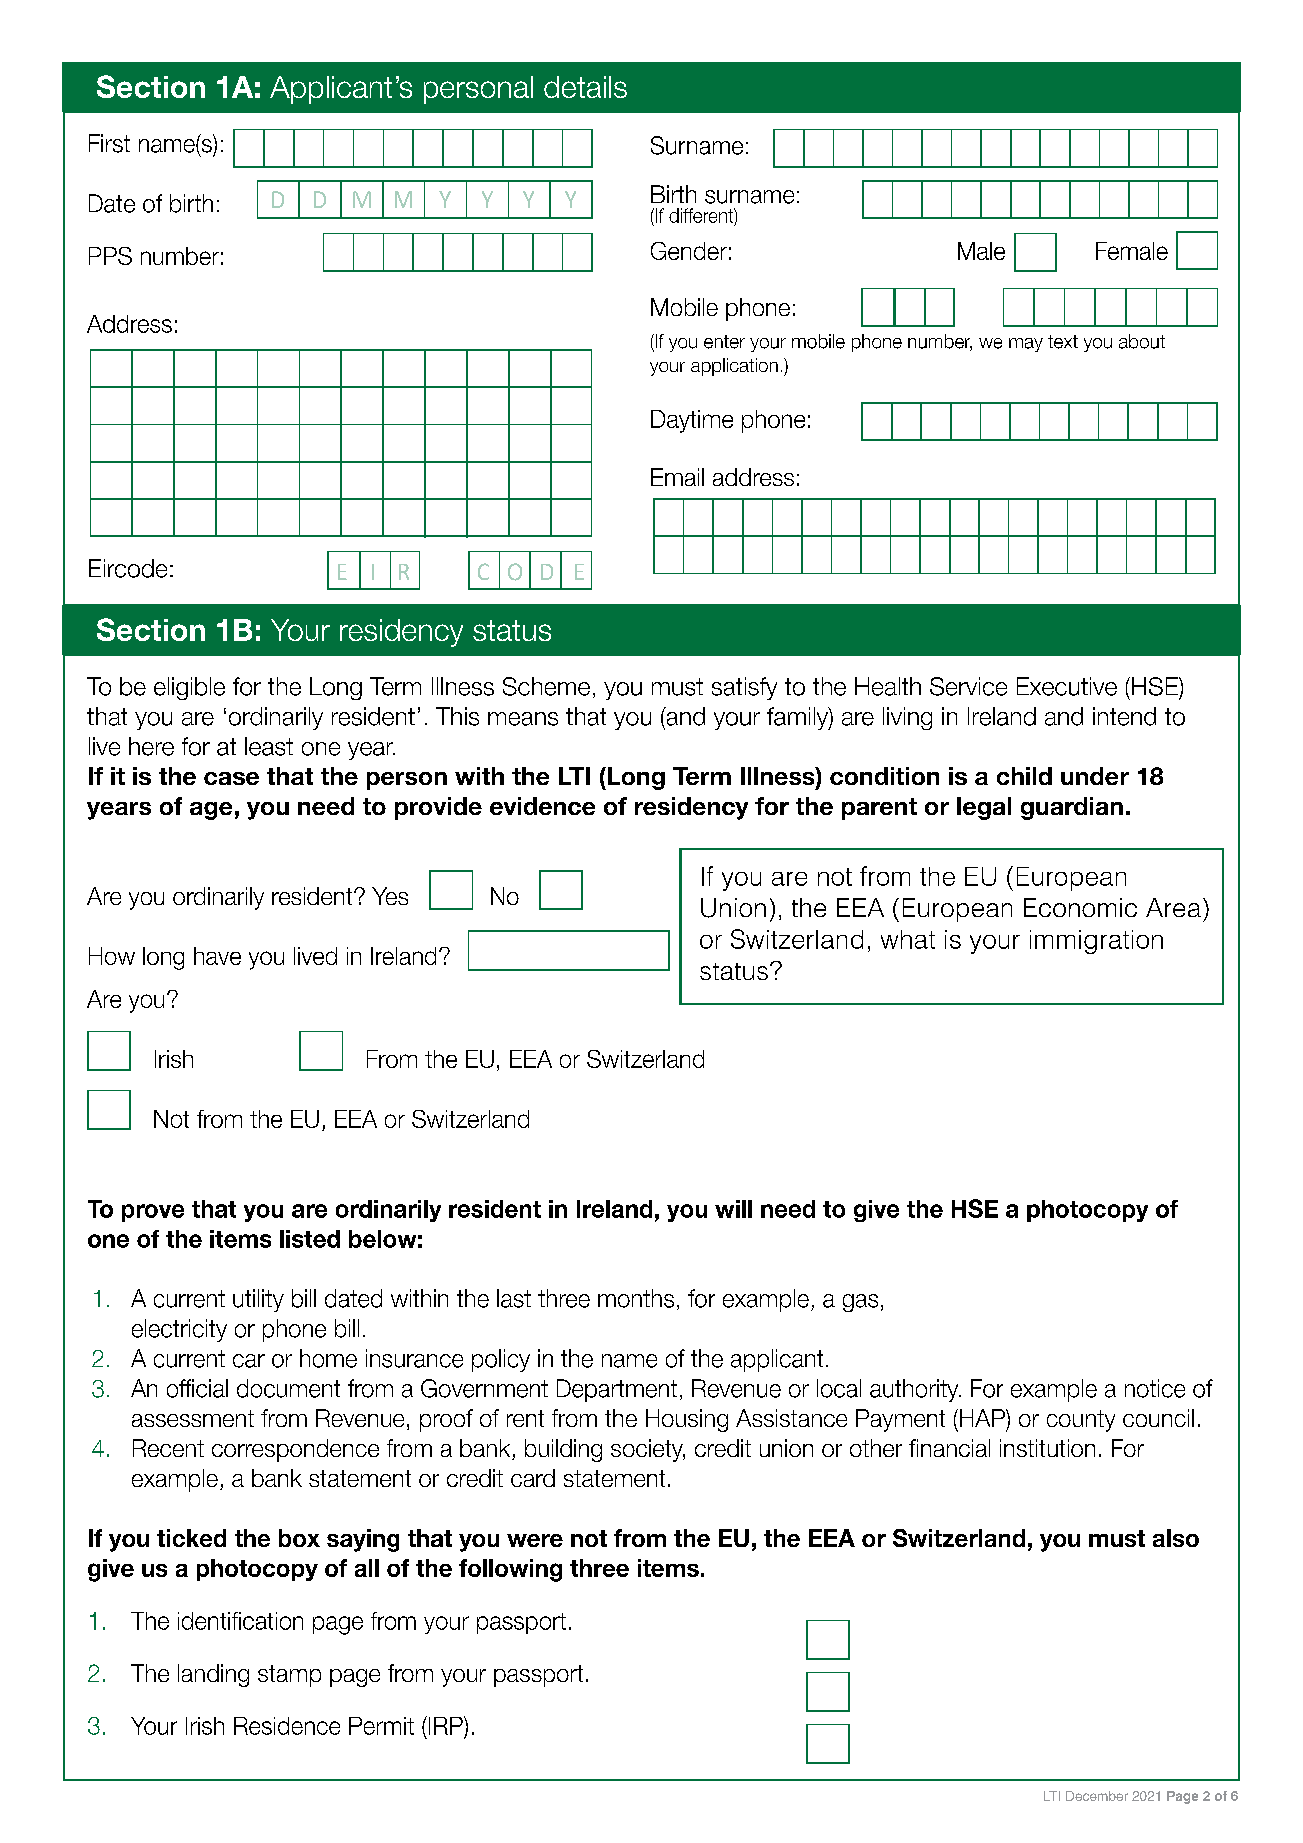 The height and width of the screenshot is (1843, 1303). Describe the element at coordinates (585, 87) in the screenshot. I see `details` at that location.
